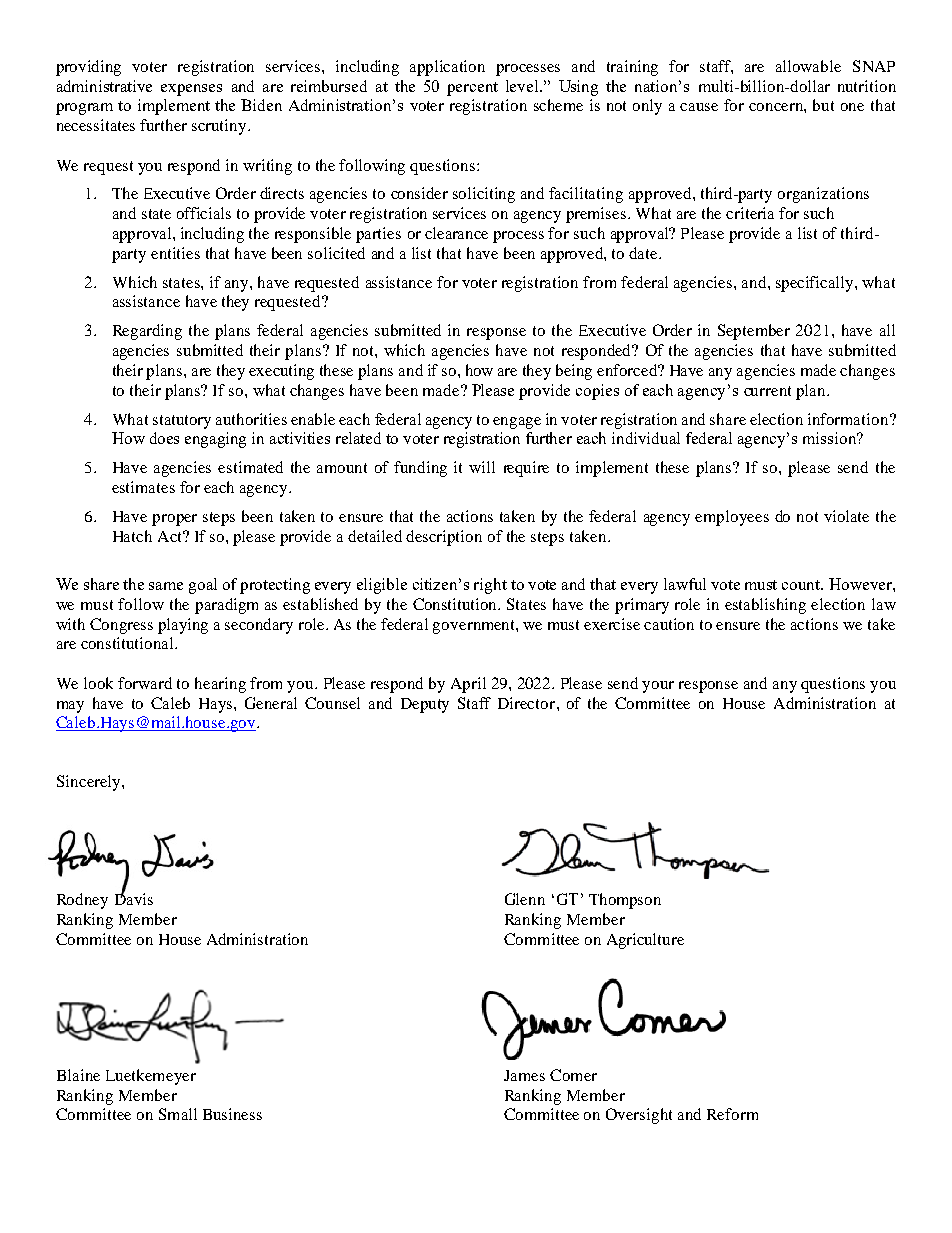  What do you see at coordinates (524, 1075) in the image?
I see `James` at bounding box center [524, 1075].
